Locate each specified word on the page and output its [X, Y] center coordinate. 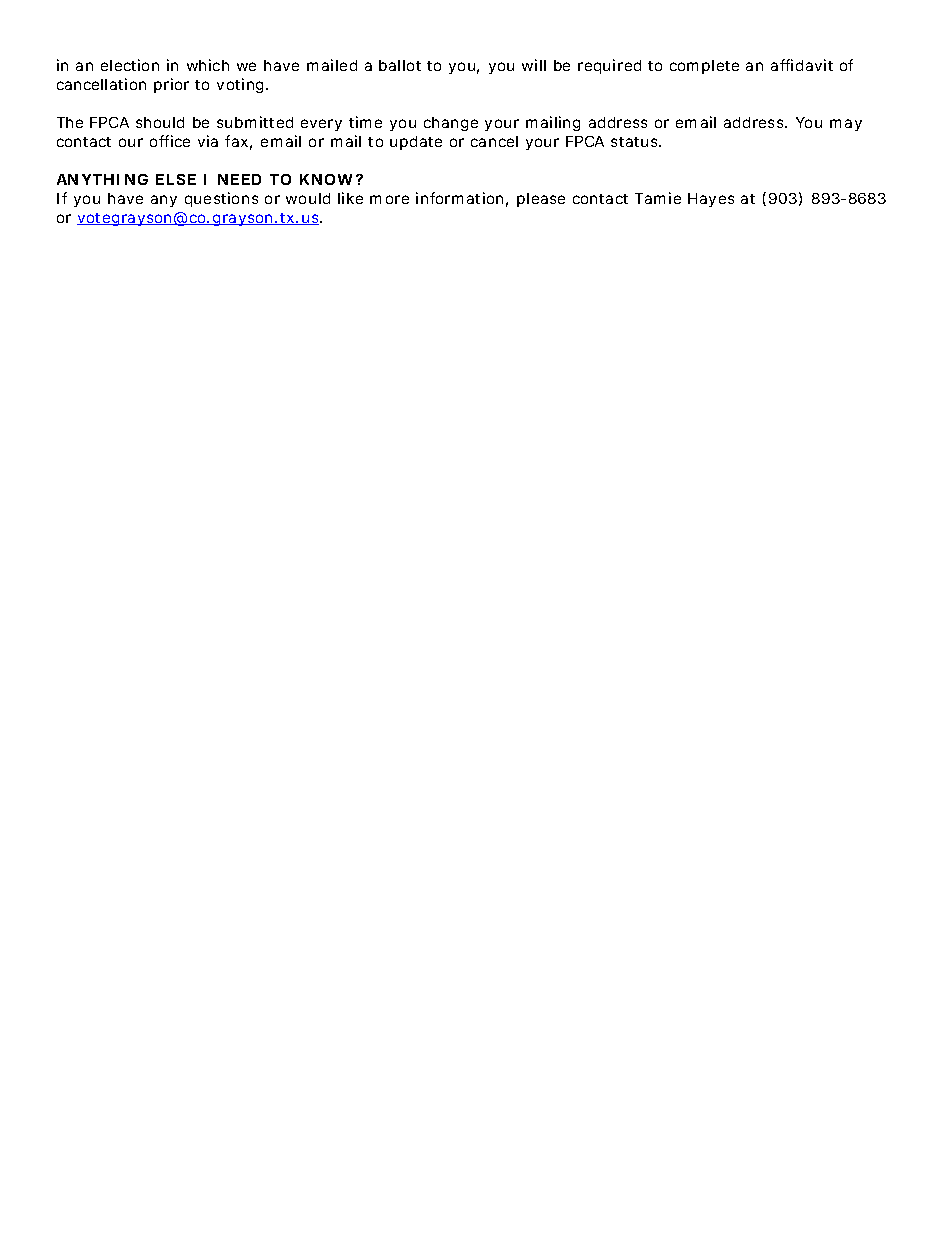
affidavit [802, 65]
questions [221, 199]
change [451, 124]
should [160, 122]
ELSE [176, 179]
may [846, 125]
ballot [400, 65]
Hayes [711, 200]
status [636, 142]
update [416, 143]
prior [171, 85]
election [130, 65]
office [170, 141]
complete [704, 67]
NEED [239, 179]
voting [242, 85]
